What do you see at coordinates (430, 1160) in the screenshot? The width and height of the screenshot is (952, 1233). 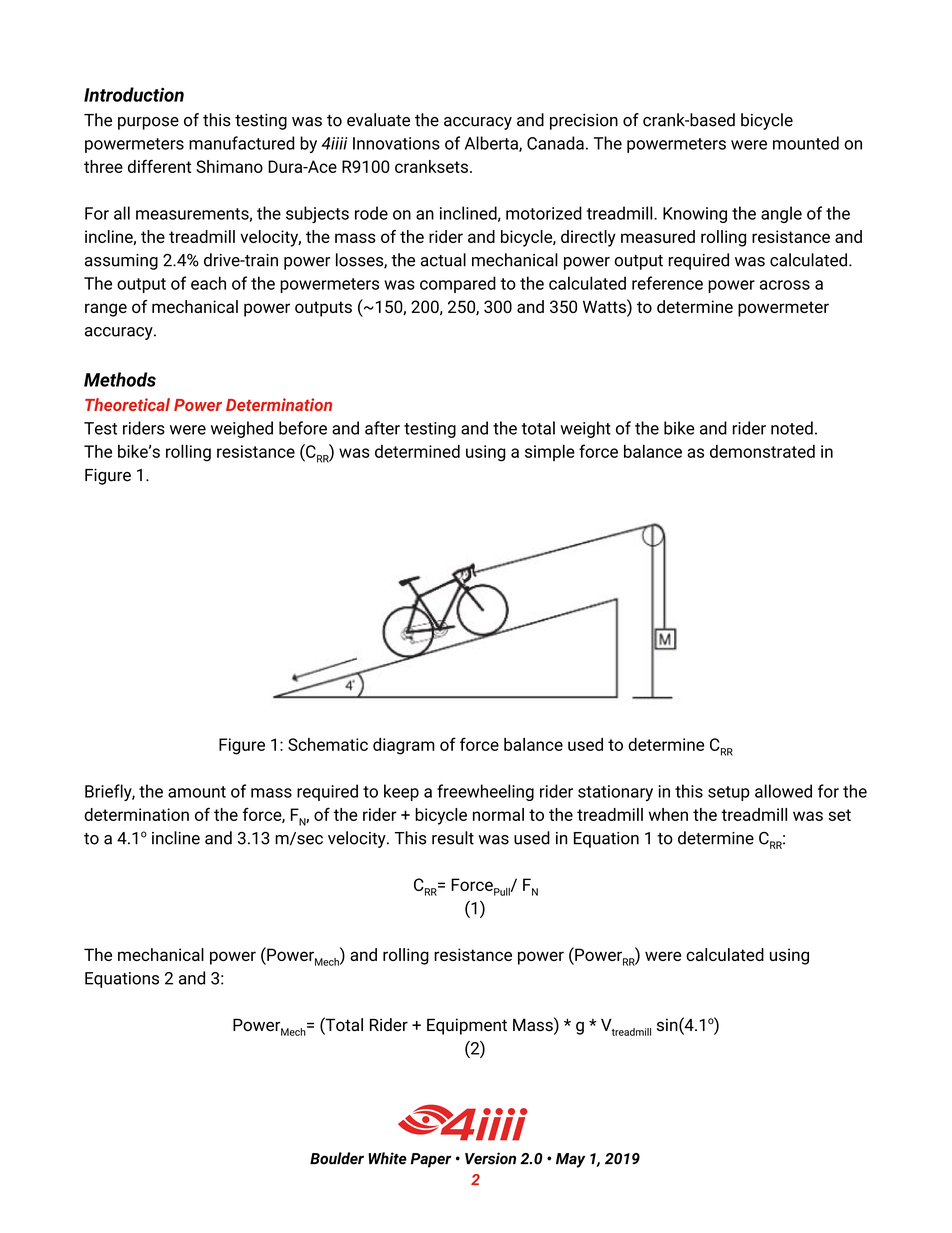 I see `Paper` at bounding box center [430, 1160].
